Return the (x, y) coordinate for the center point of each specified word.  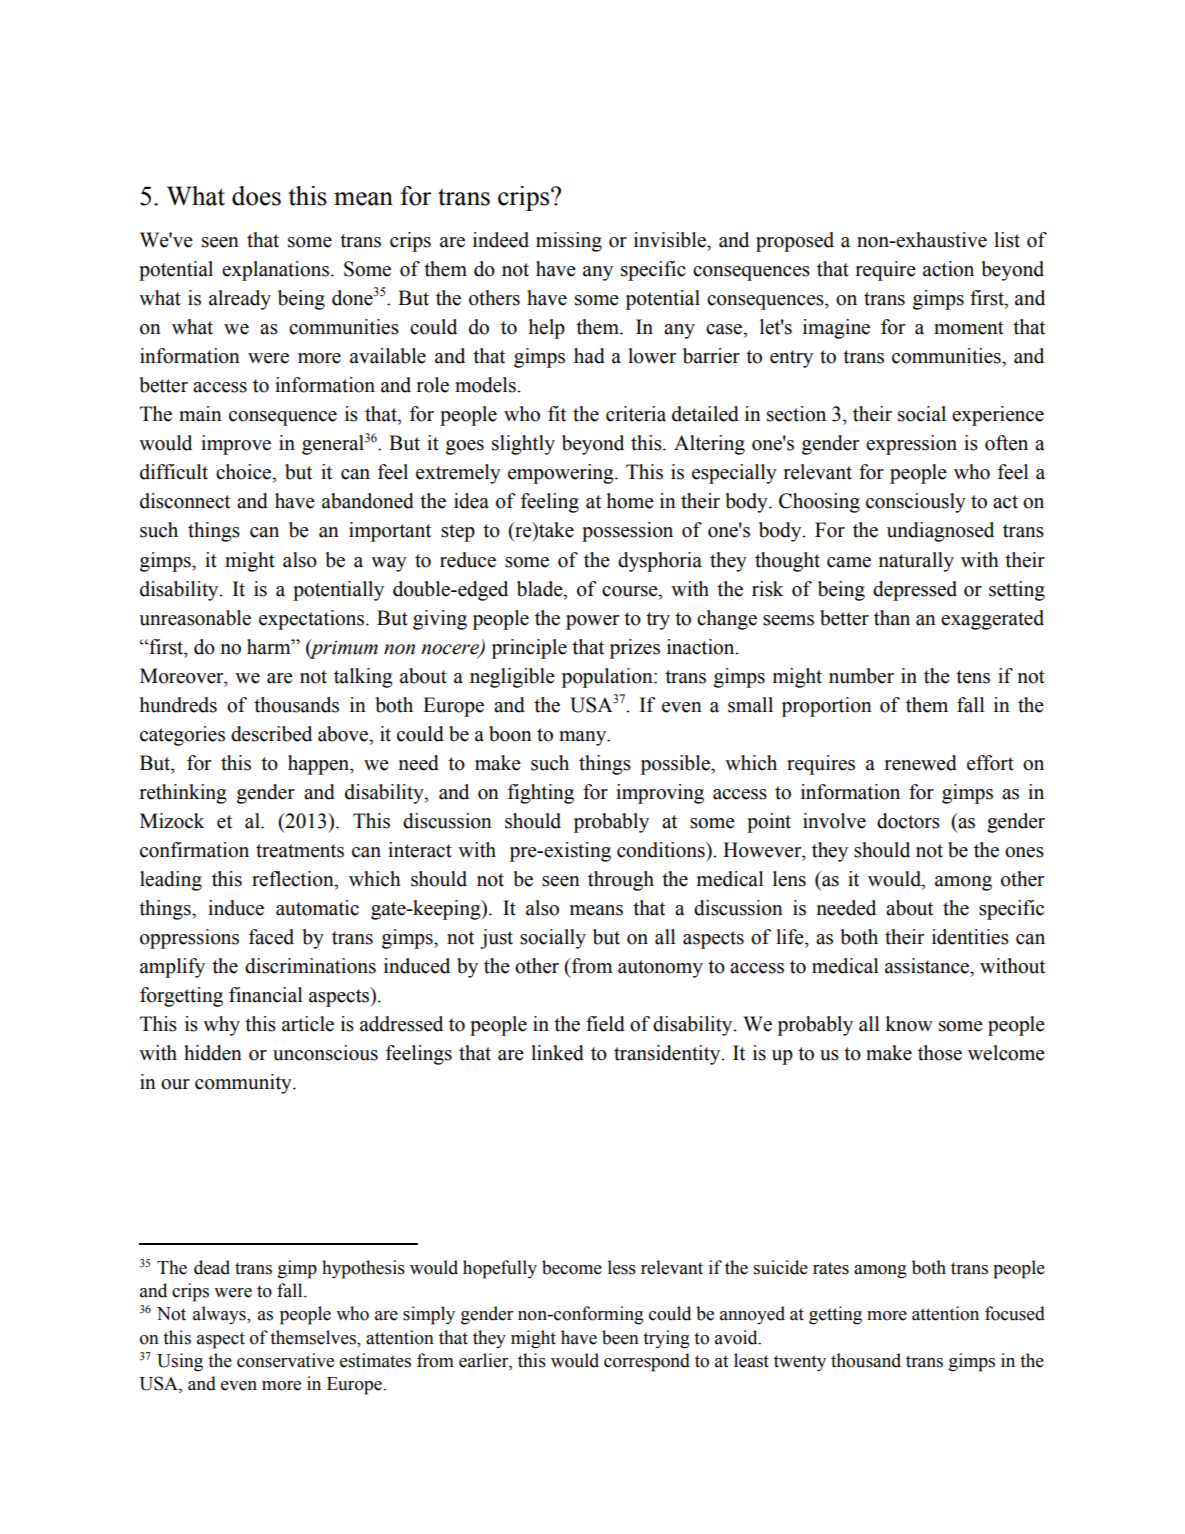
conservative (285, 1360)
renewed (921, 763)
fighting (541, 794)
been (620, 1337)
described (271, 734)
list (1007, 240)
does (256, 196)
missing (569, 242)
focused (1015, 1313)
